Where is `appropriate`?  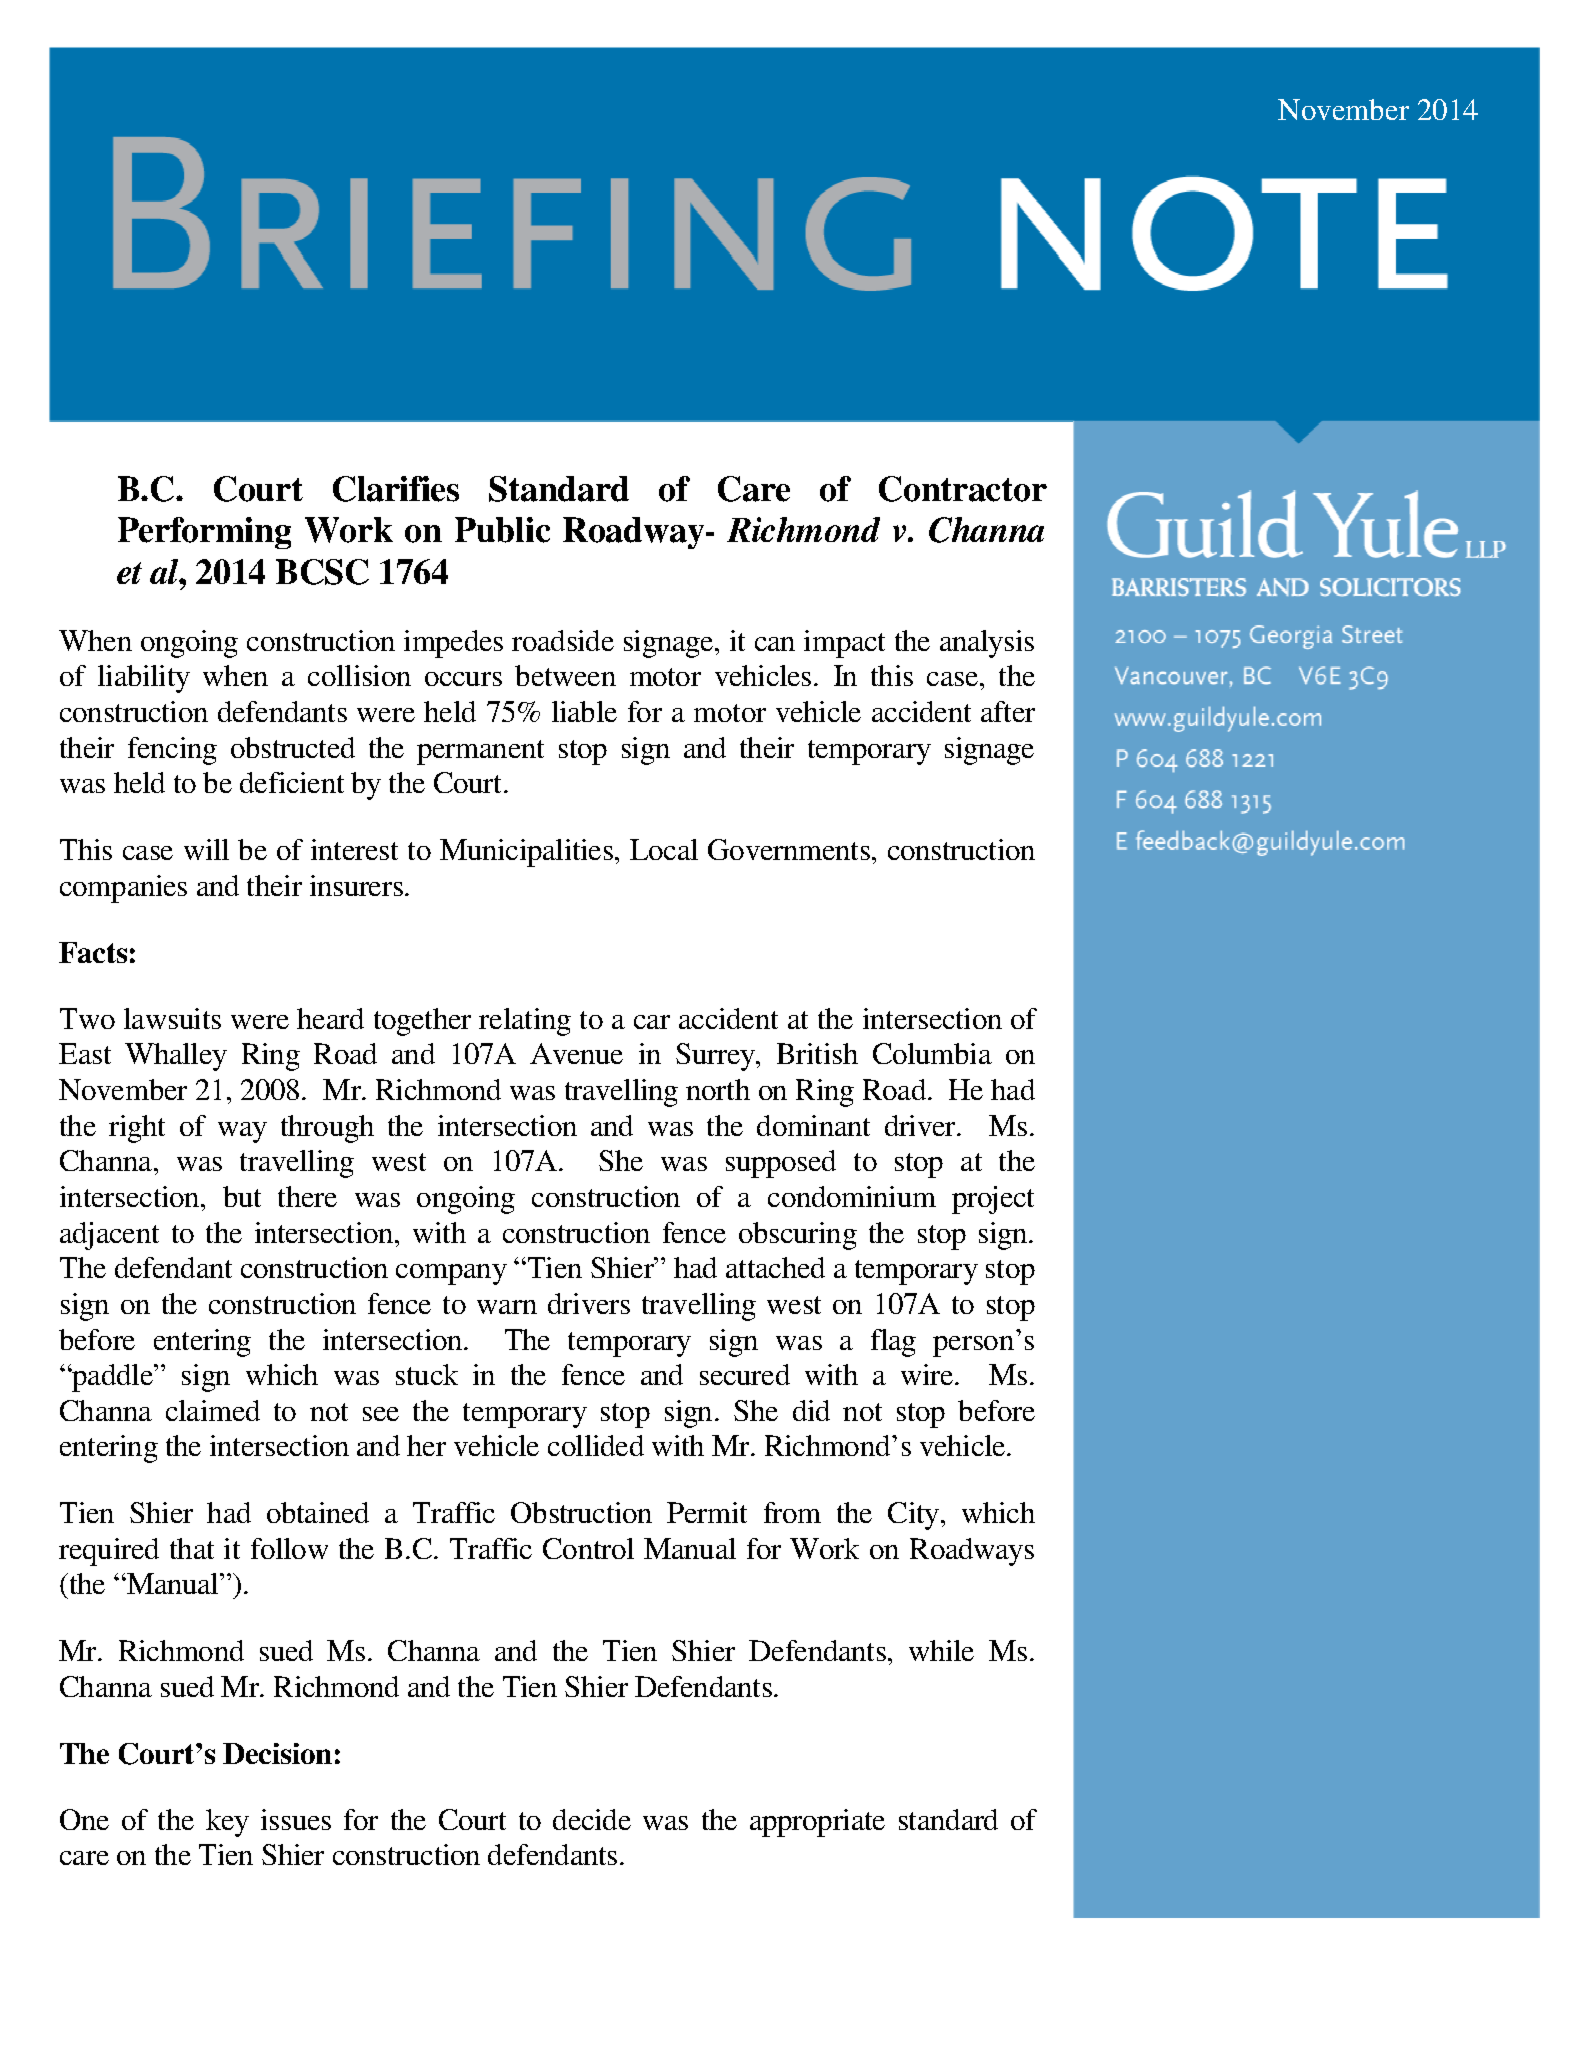 appropriate is located at coordinates (817, 1823).
